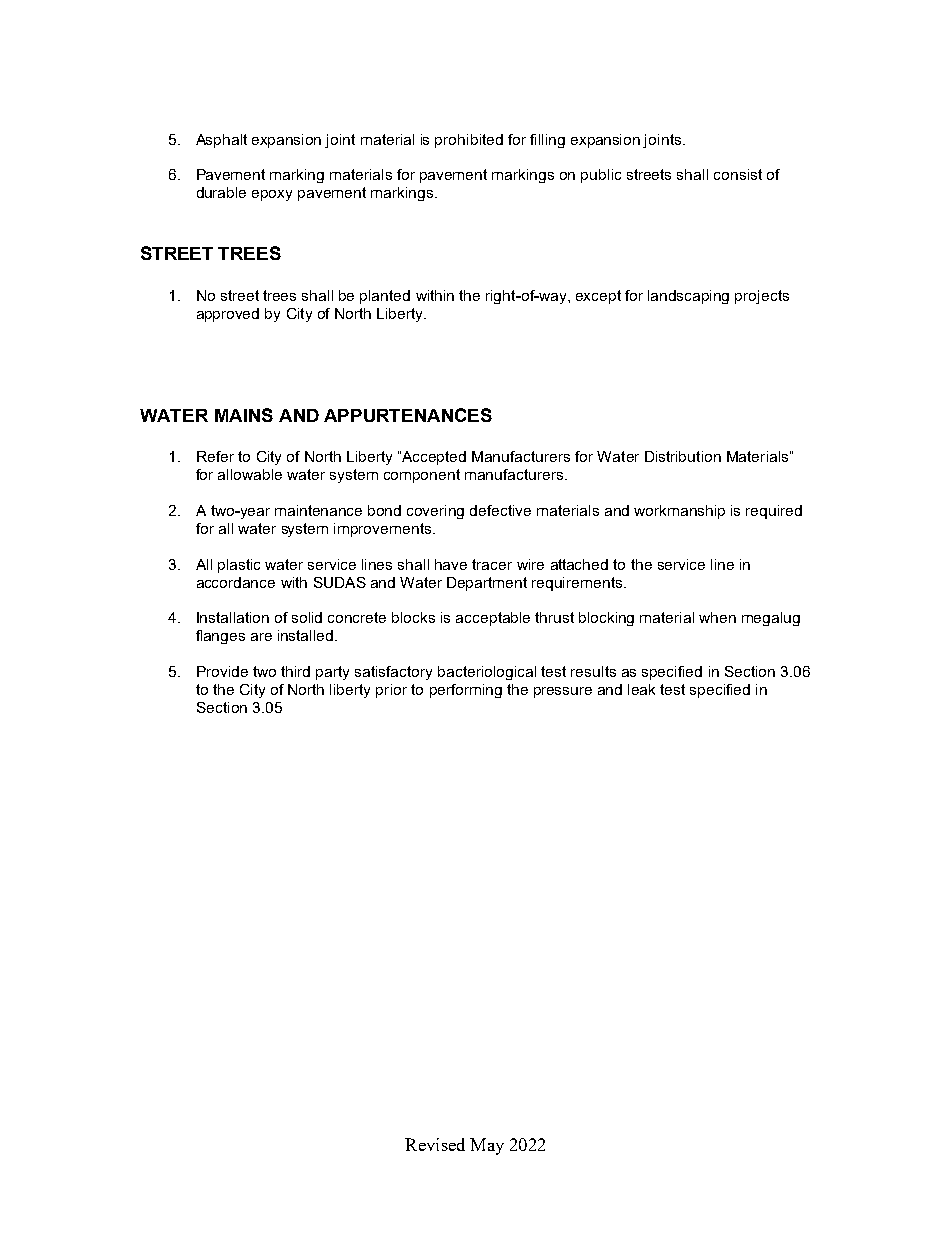 The image size is (952, 1233). I want to click on are, so click(261, 637).
